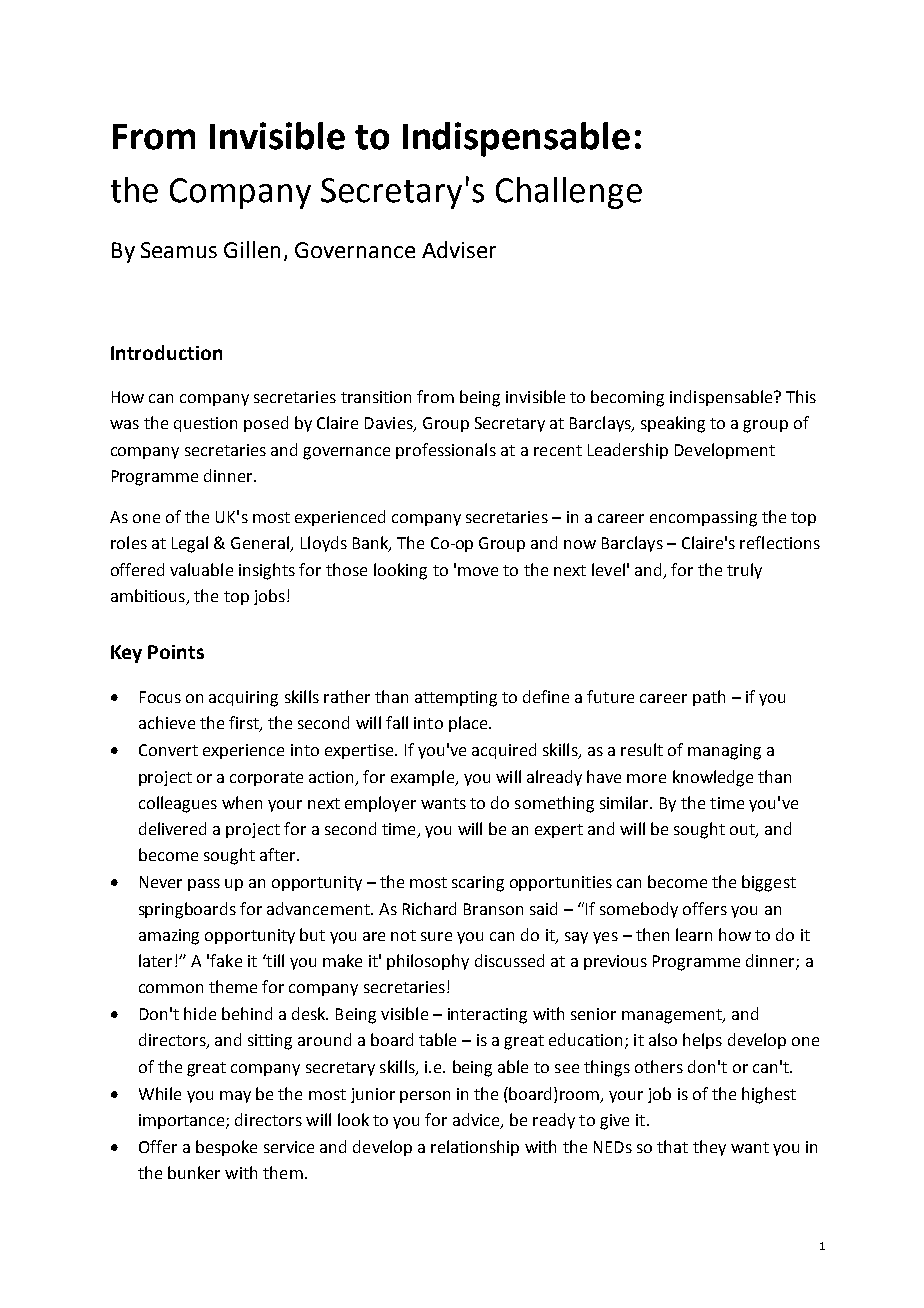  Describe the element at coordinates (149, 597) in the screenshot. I see `ambitious` at that location.
